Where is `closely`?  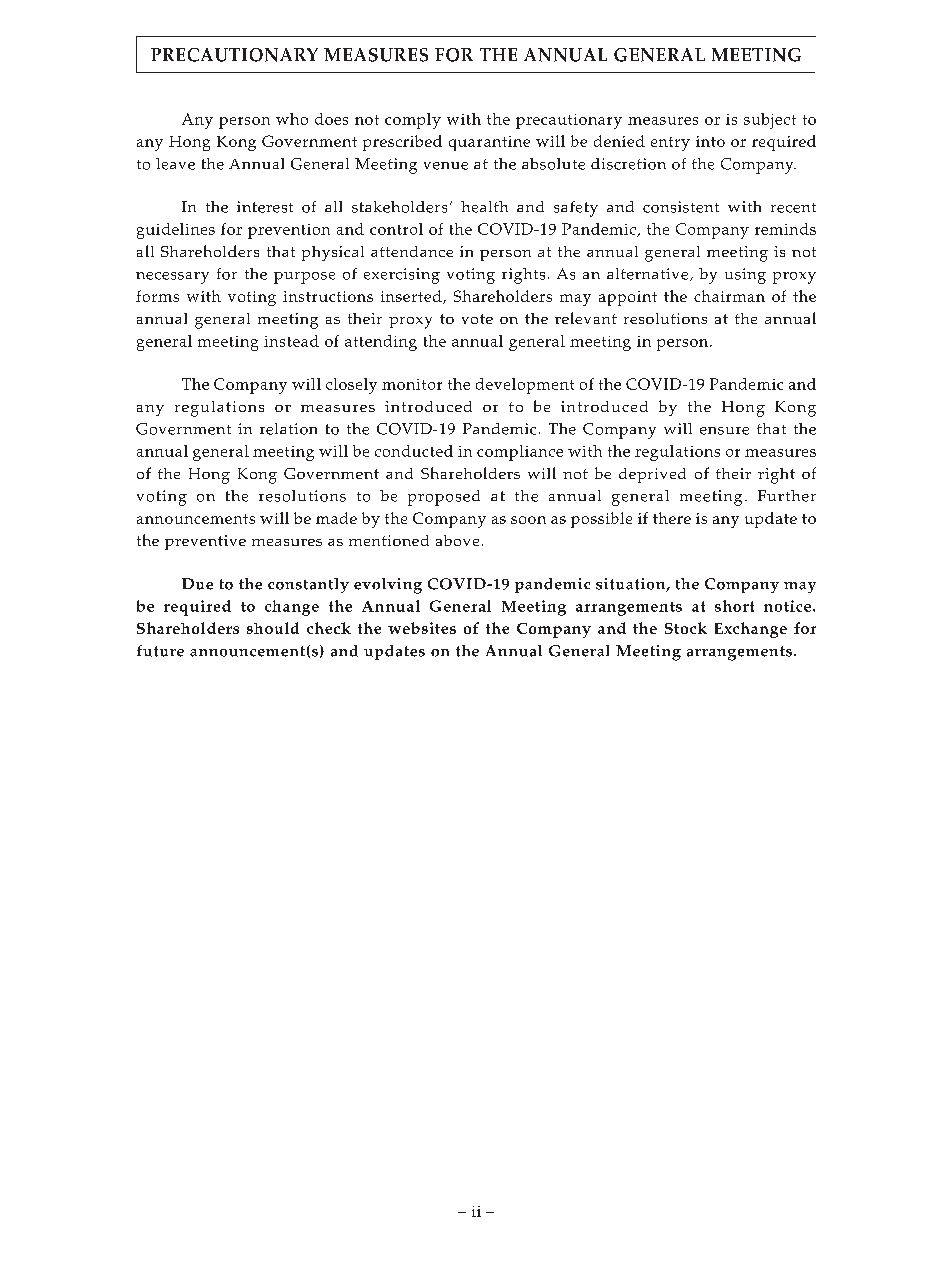
closely is located at coordinates (351, 386).
